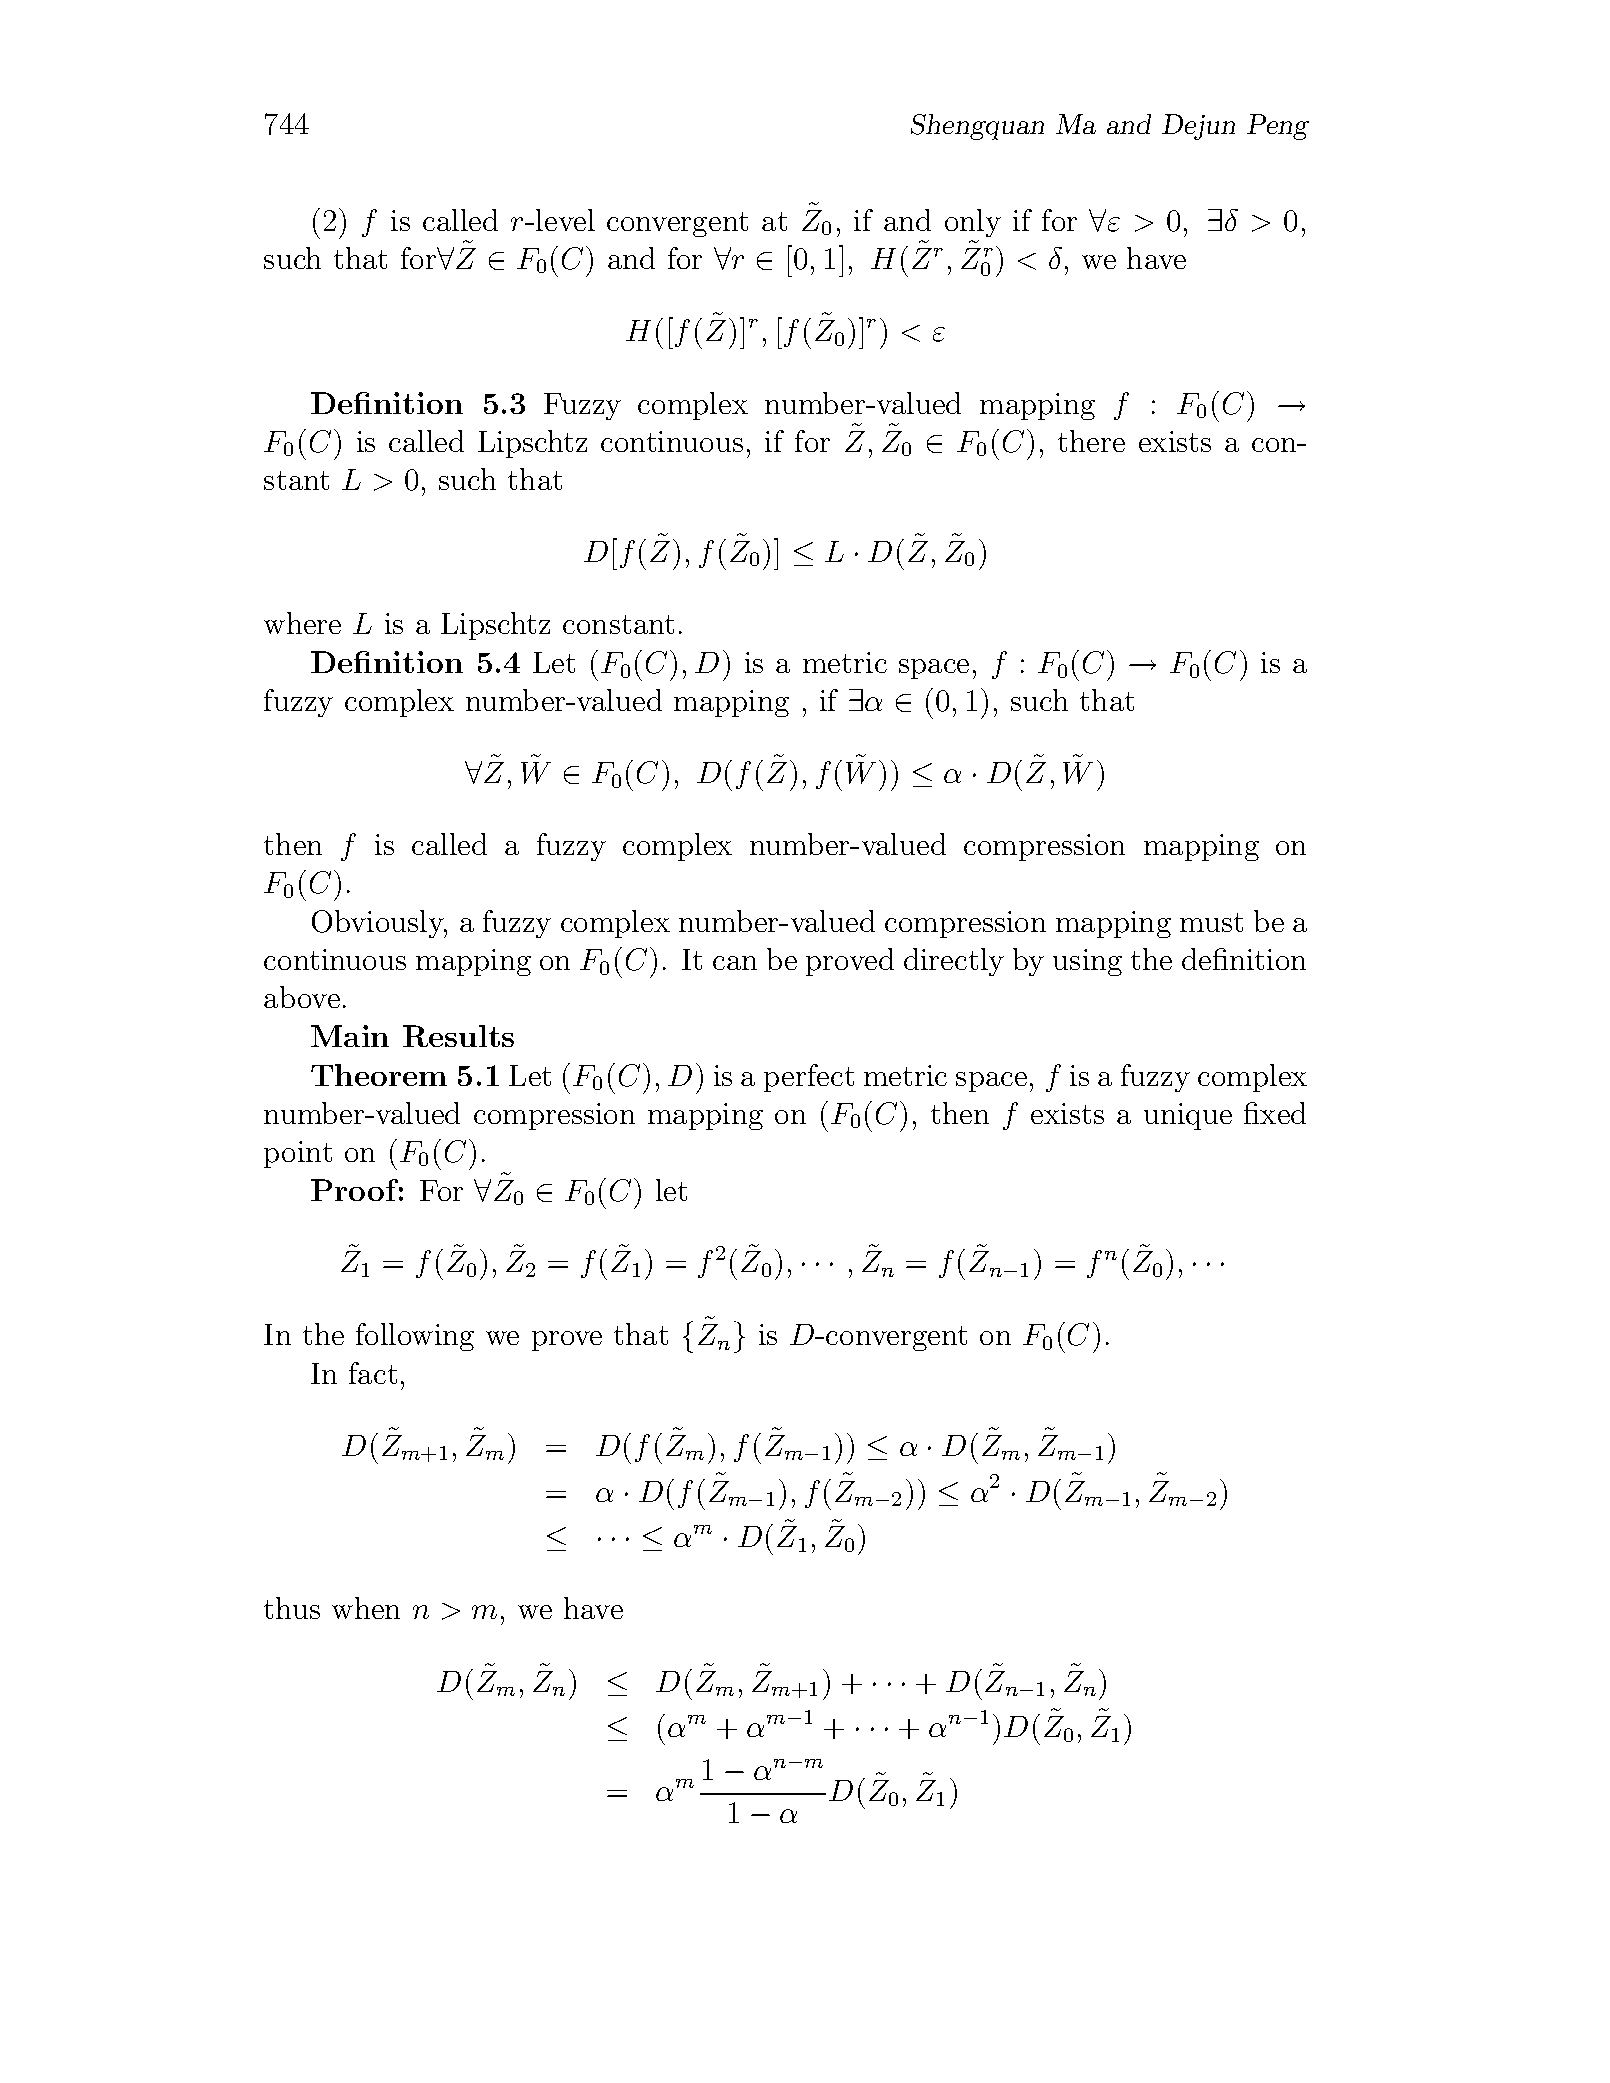 The image size is (1610, 2083). Describe the element at coordinates (302, 997) in the document. I see `above` at that location.
